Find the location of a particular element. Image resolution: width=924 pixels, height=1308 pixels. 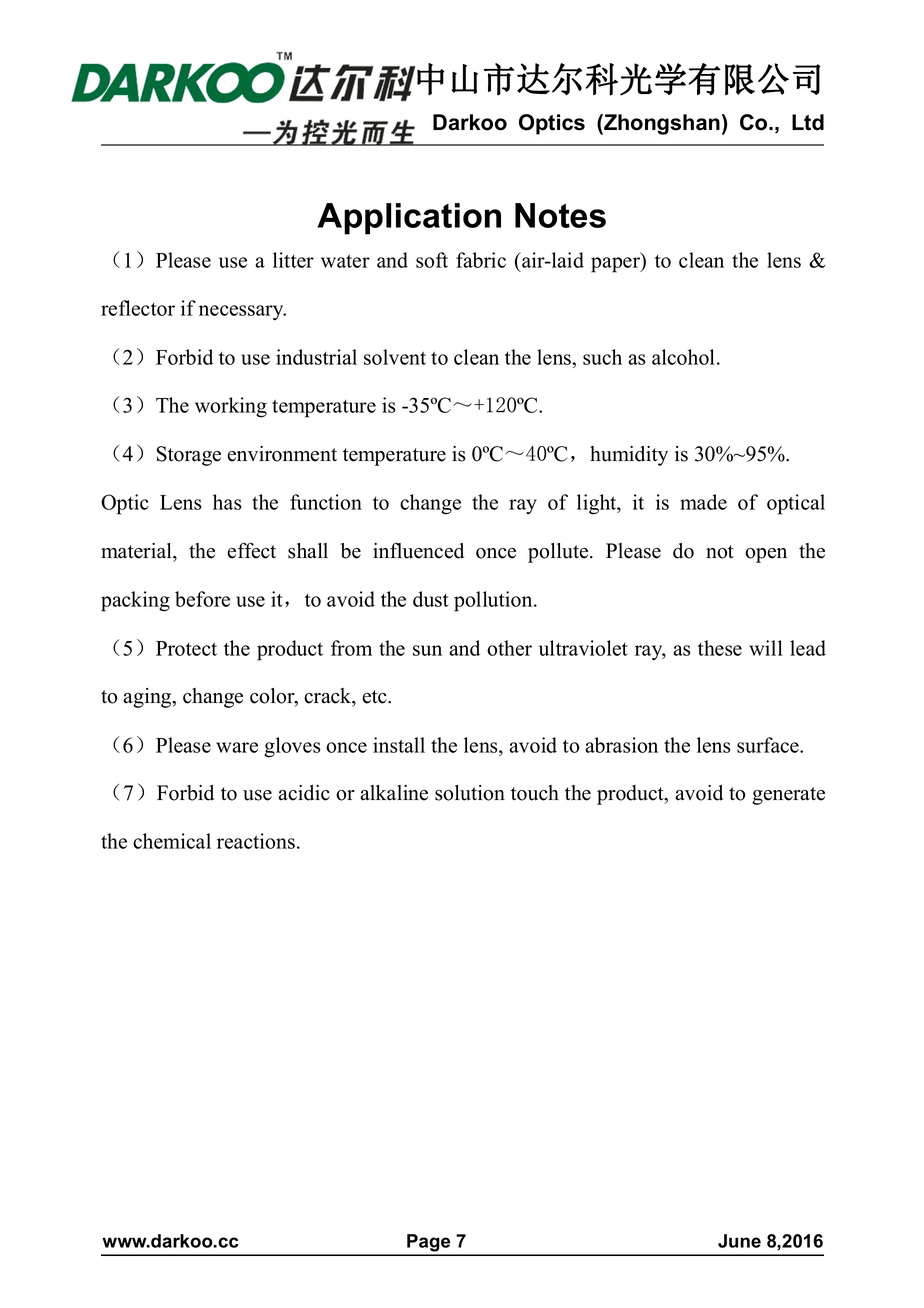

other is located at coordinates (509, 648).
